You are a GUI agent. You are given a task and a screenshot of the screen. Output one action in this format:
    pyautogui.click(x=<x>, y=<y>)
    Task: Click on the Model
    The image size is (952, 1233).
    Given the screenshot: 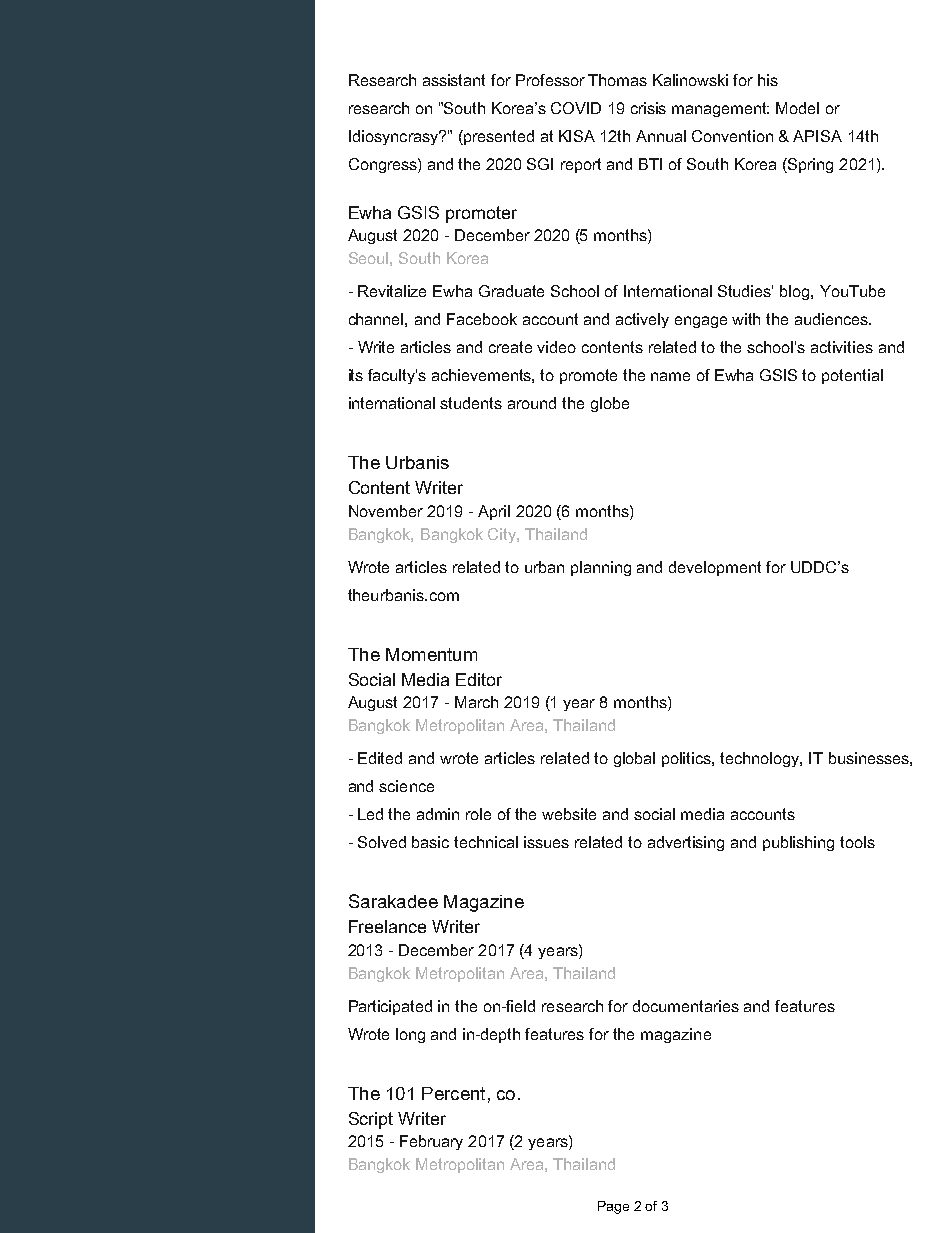 What is the action you would take?
    pyautogui.click(x=797, y=108)
